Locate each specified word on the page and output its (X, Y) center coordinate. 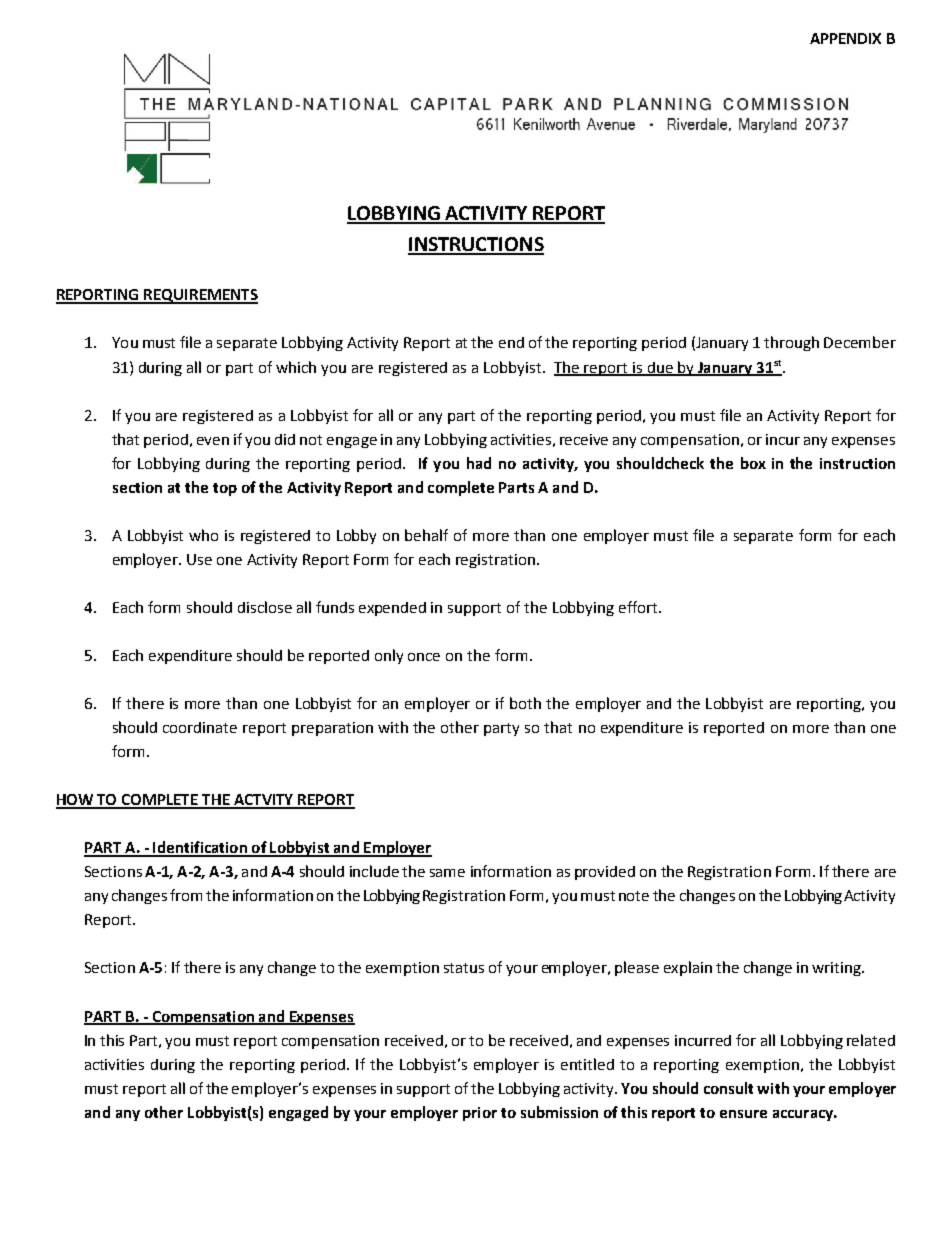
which (296, 367)
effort (639, 607)
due (660, 368)
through (791, 343)
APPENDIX (845, 38)
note (634, 896)
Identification (200, 848)
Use (199, 559)
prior (480, 1114)
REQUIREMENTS (200, 296)
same (447, 873)
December (860, 342)
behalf (426, 535)
